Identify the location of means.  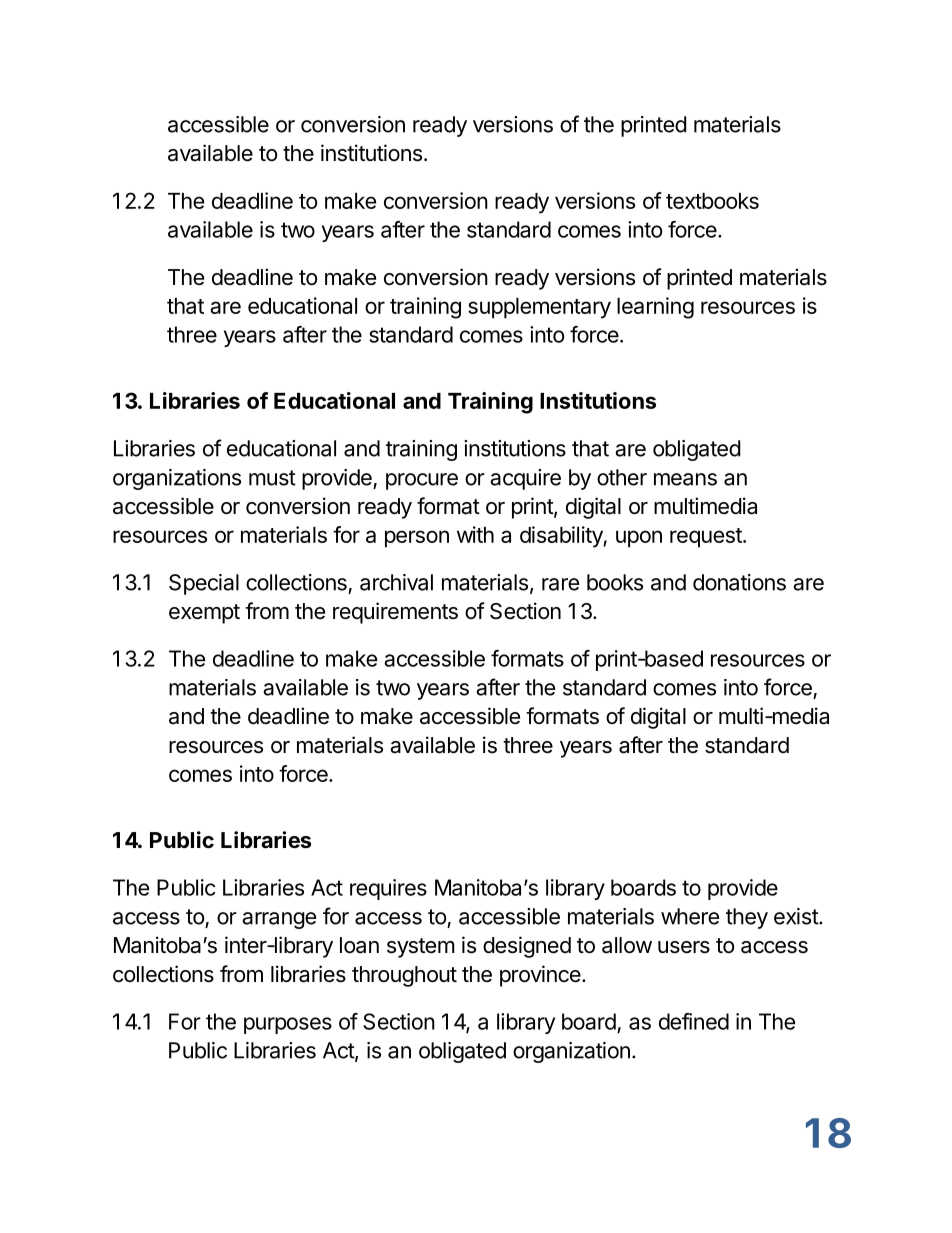
(685, 479).
